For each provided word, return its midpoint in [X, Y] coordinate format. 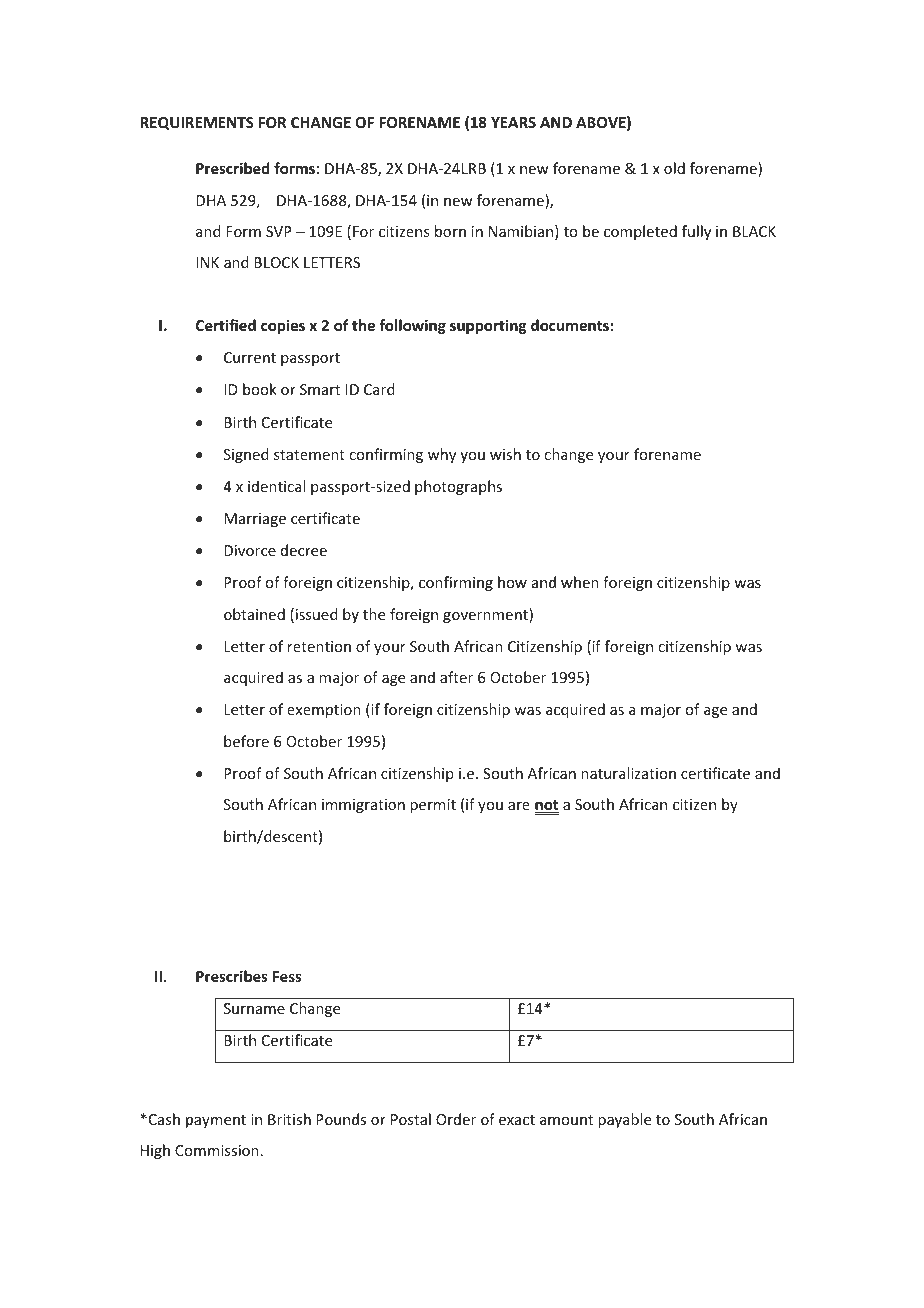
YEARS [513, 122]
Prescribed [233, 168]
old [674, 168]
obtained [254, 614]
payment [216, 1121]
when [580, 582]
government [486, 615]
